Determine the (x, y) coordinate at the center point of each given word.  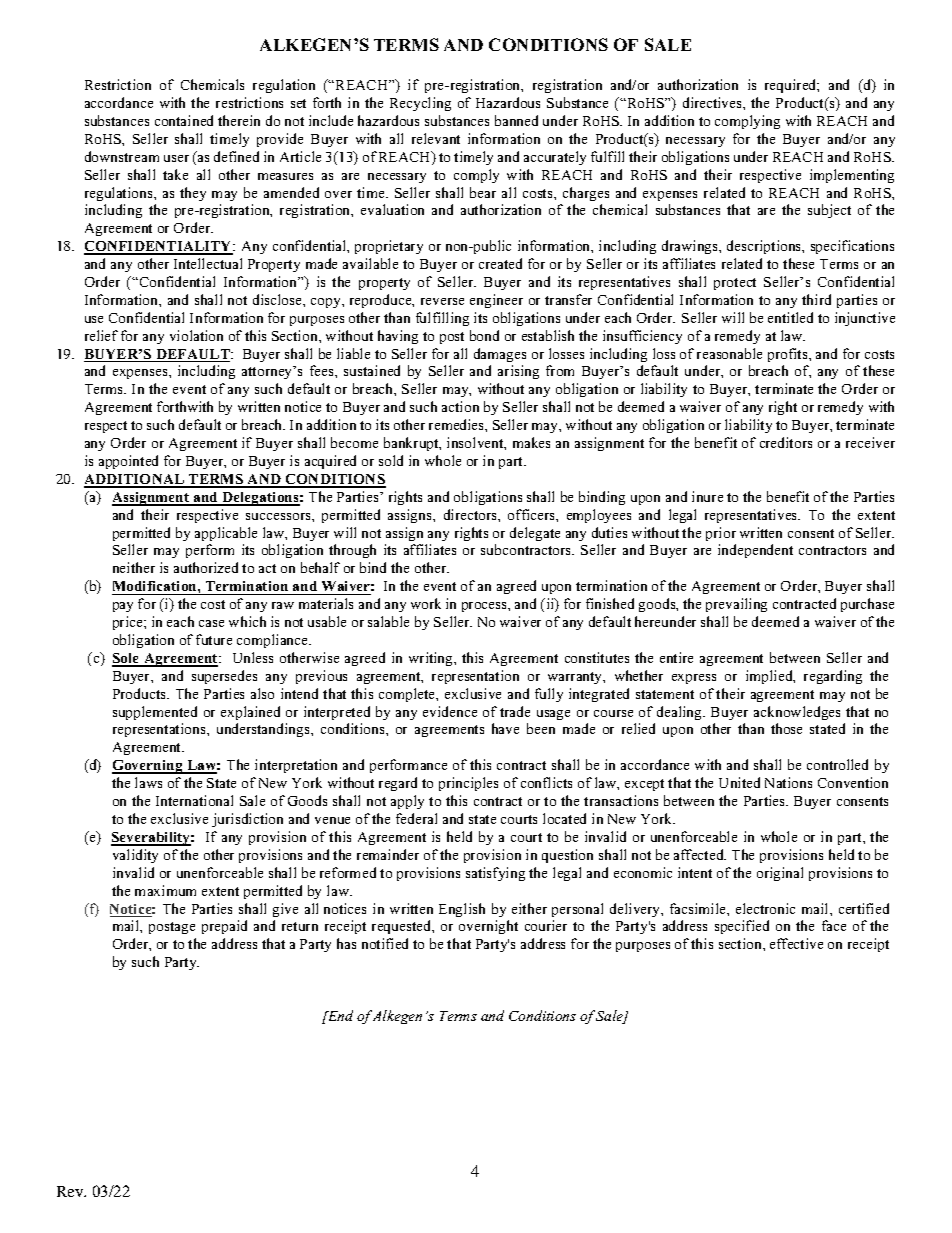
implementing (852, 176)
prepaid (224, 927)
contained (184, 120)
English (462, 910)
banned (516, 120)
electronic (765, 908)
